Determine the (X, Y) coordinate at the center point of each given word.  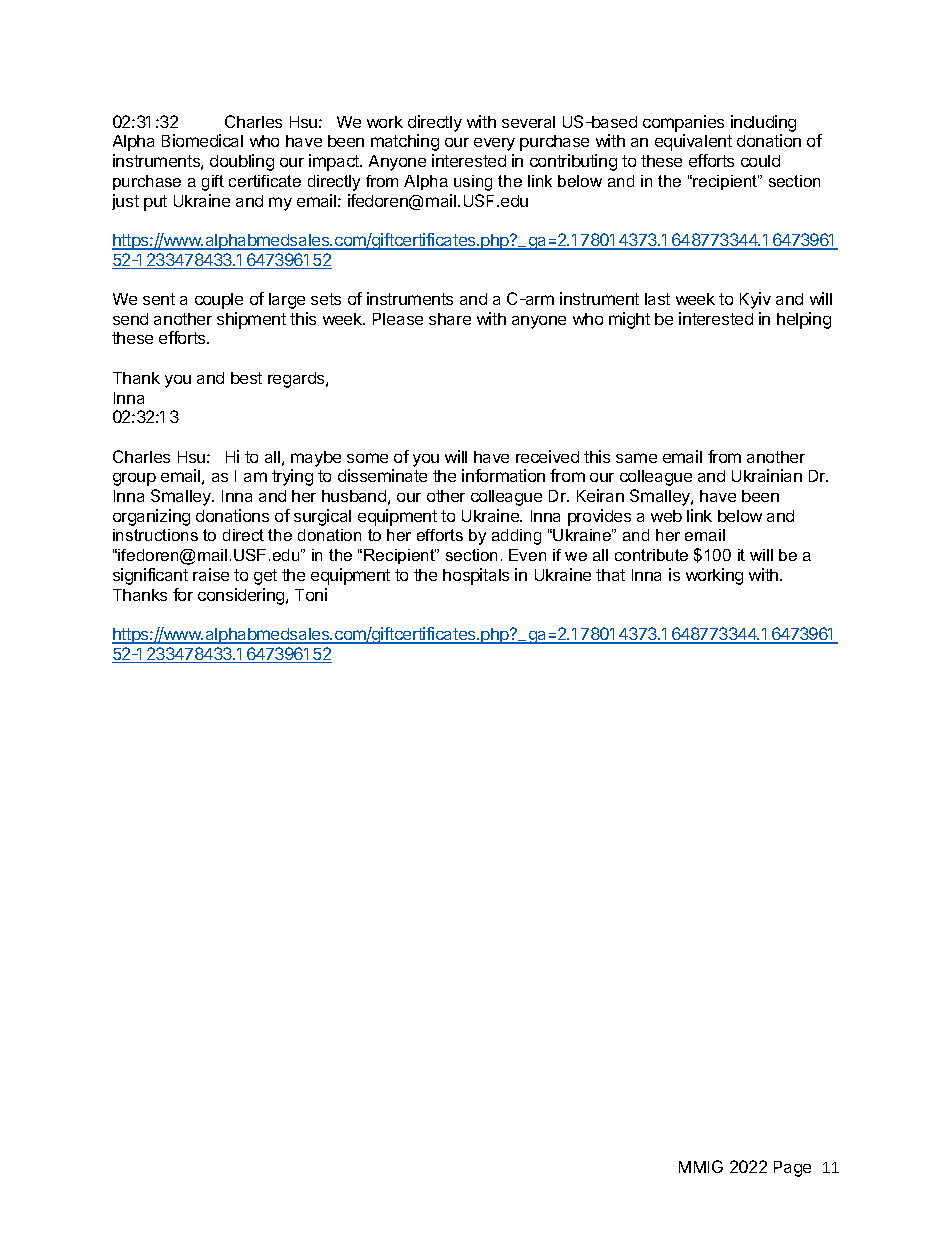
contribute (651, 555)
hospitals (476, 576)
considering (242, 596)
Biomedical (202, 140)
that (610, 575)
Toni (311, 594)
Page (792, 1169)
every (494, 144)
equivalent (693, 142)
